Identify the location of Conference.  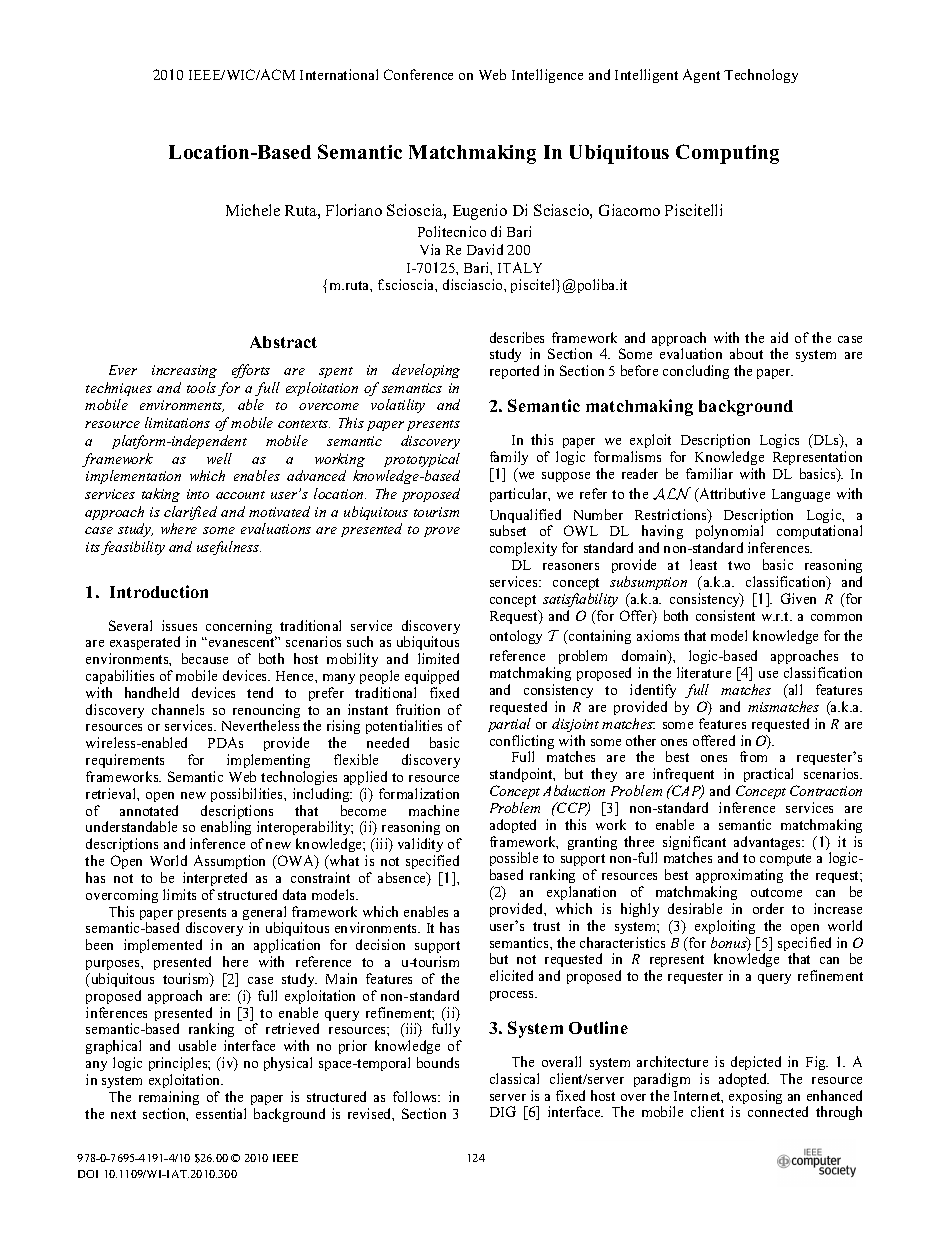
(418, 74).
